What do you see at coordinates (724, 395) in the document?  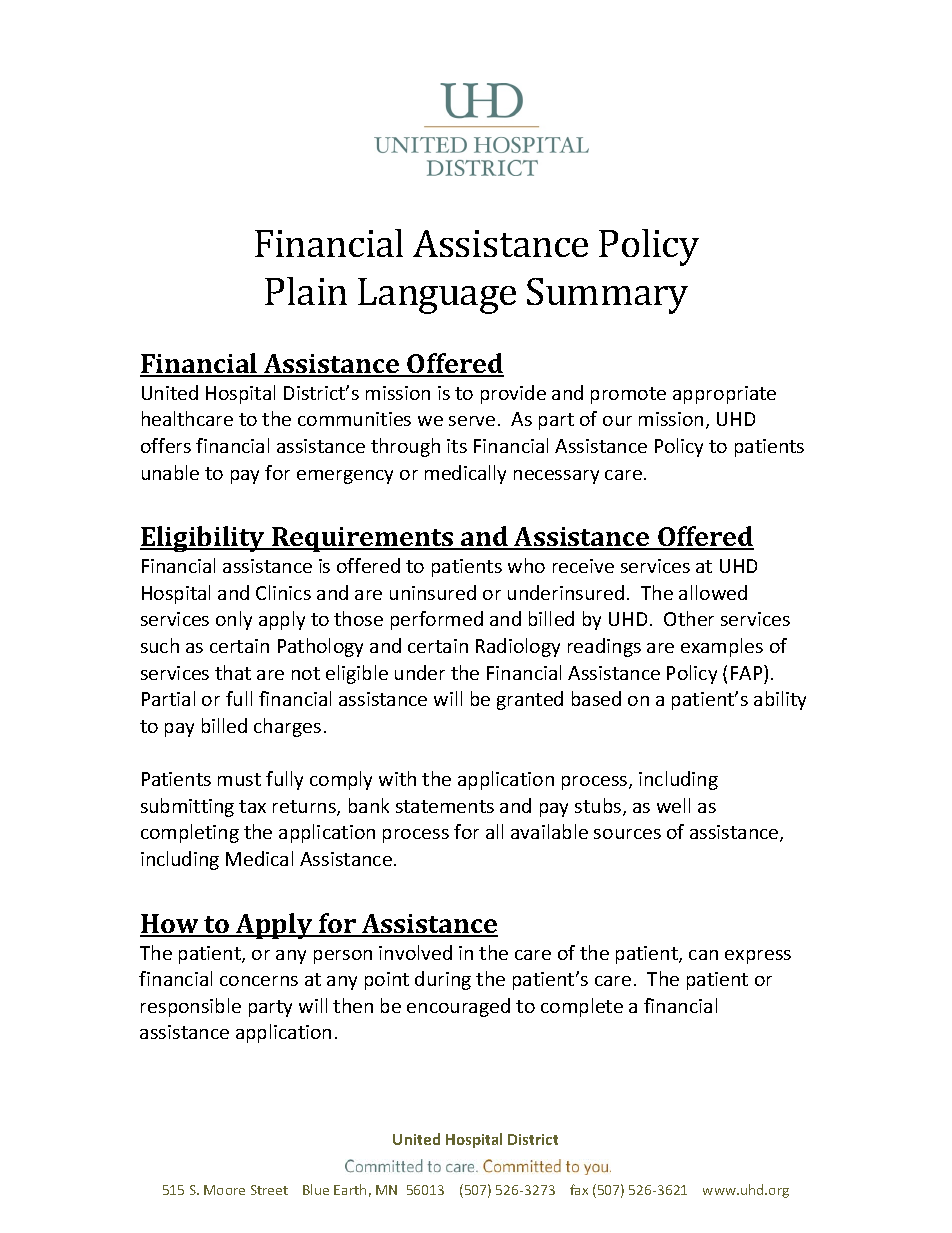 I see `appropriate` at bounding box center [724, 395].
